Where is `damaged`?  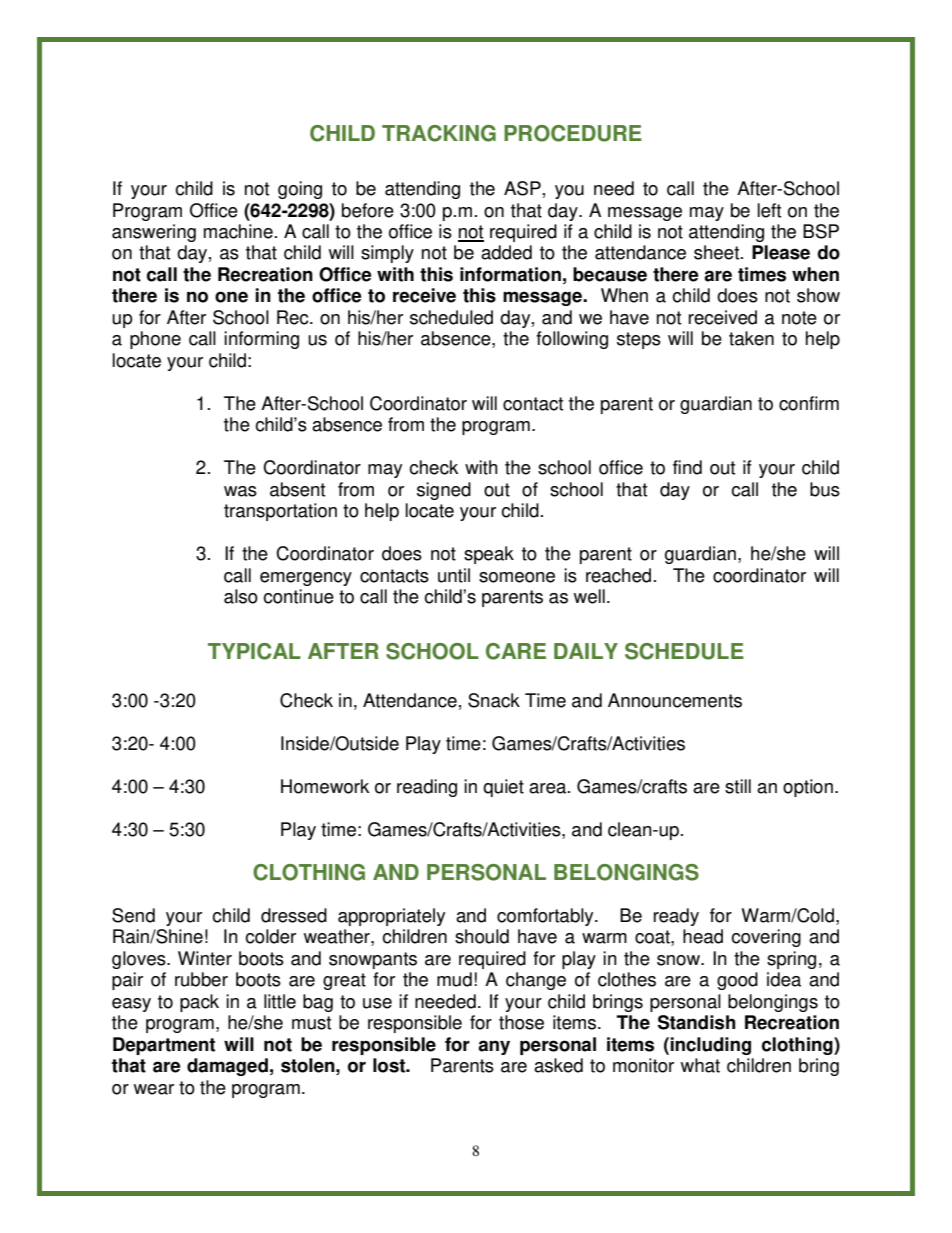 damaged is located at coordinates (227, 1067).
